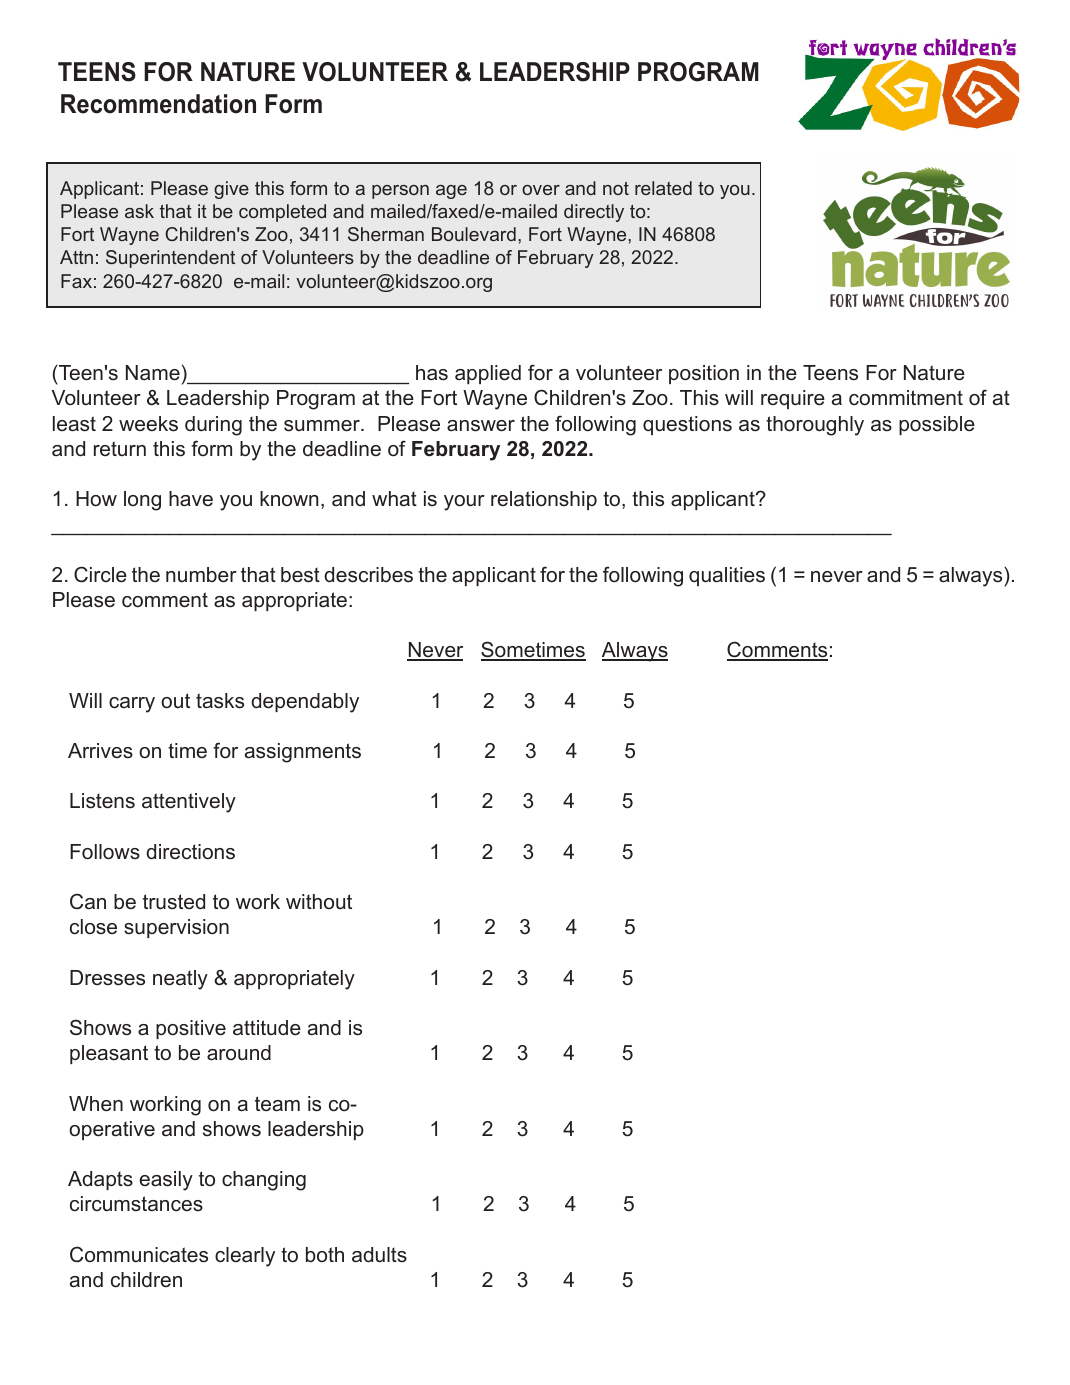 The height and width of the screenshot is (1385, 1070). Describe the element at coordinates (319, 901) in the screenshot. I see `without` at that location.
